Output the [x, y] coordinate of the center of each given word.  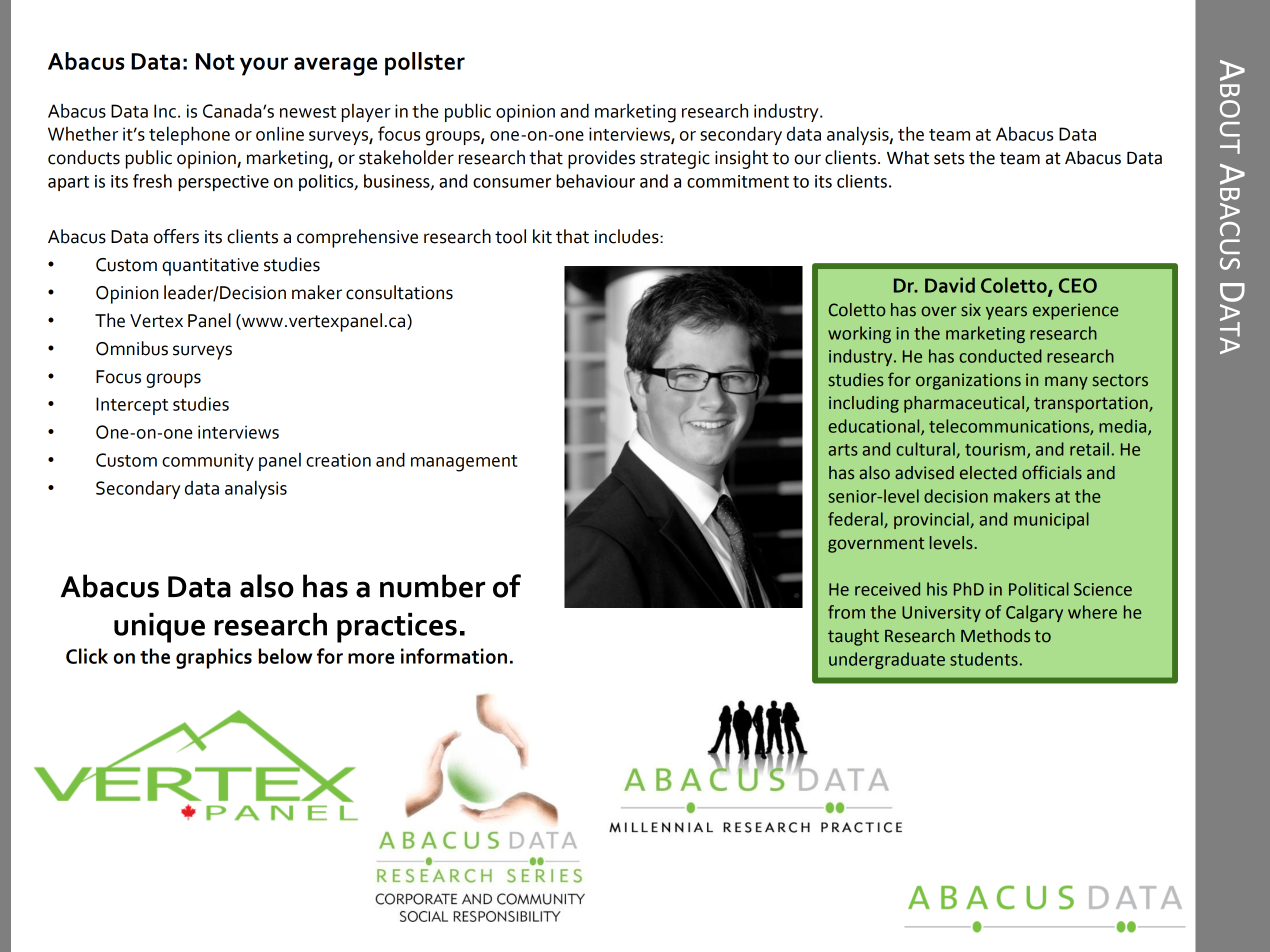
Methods [995, 636]
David [950, 285]
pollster [425, 64]
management [464, 463]
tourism [996, 450]
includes [628, 236]
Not [215, 61]
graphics [214, 658]
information [454, 656]
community [208, 462]
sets [949, 158]
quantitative [210, 267]
